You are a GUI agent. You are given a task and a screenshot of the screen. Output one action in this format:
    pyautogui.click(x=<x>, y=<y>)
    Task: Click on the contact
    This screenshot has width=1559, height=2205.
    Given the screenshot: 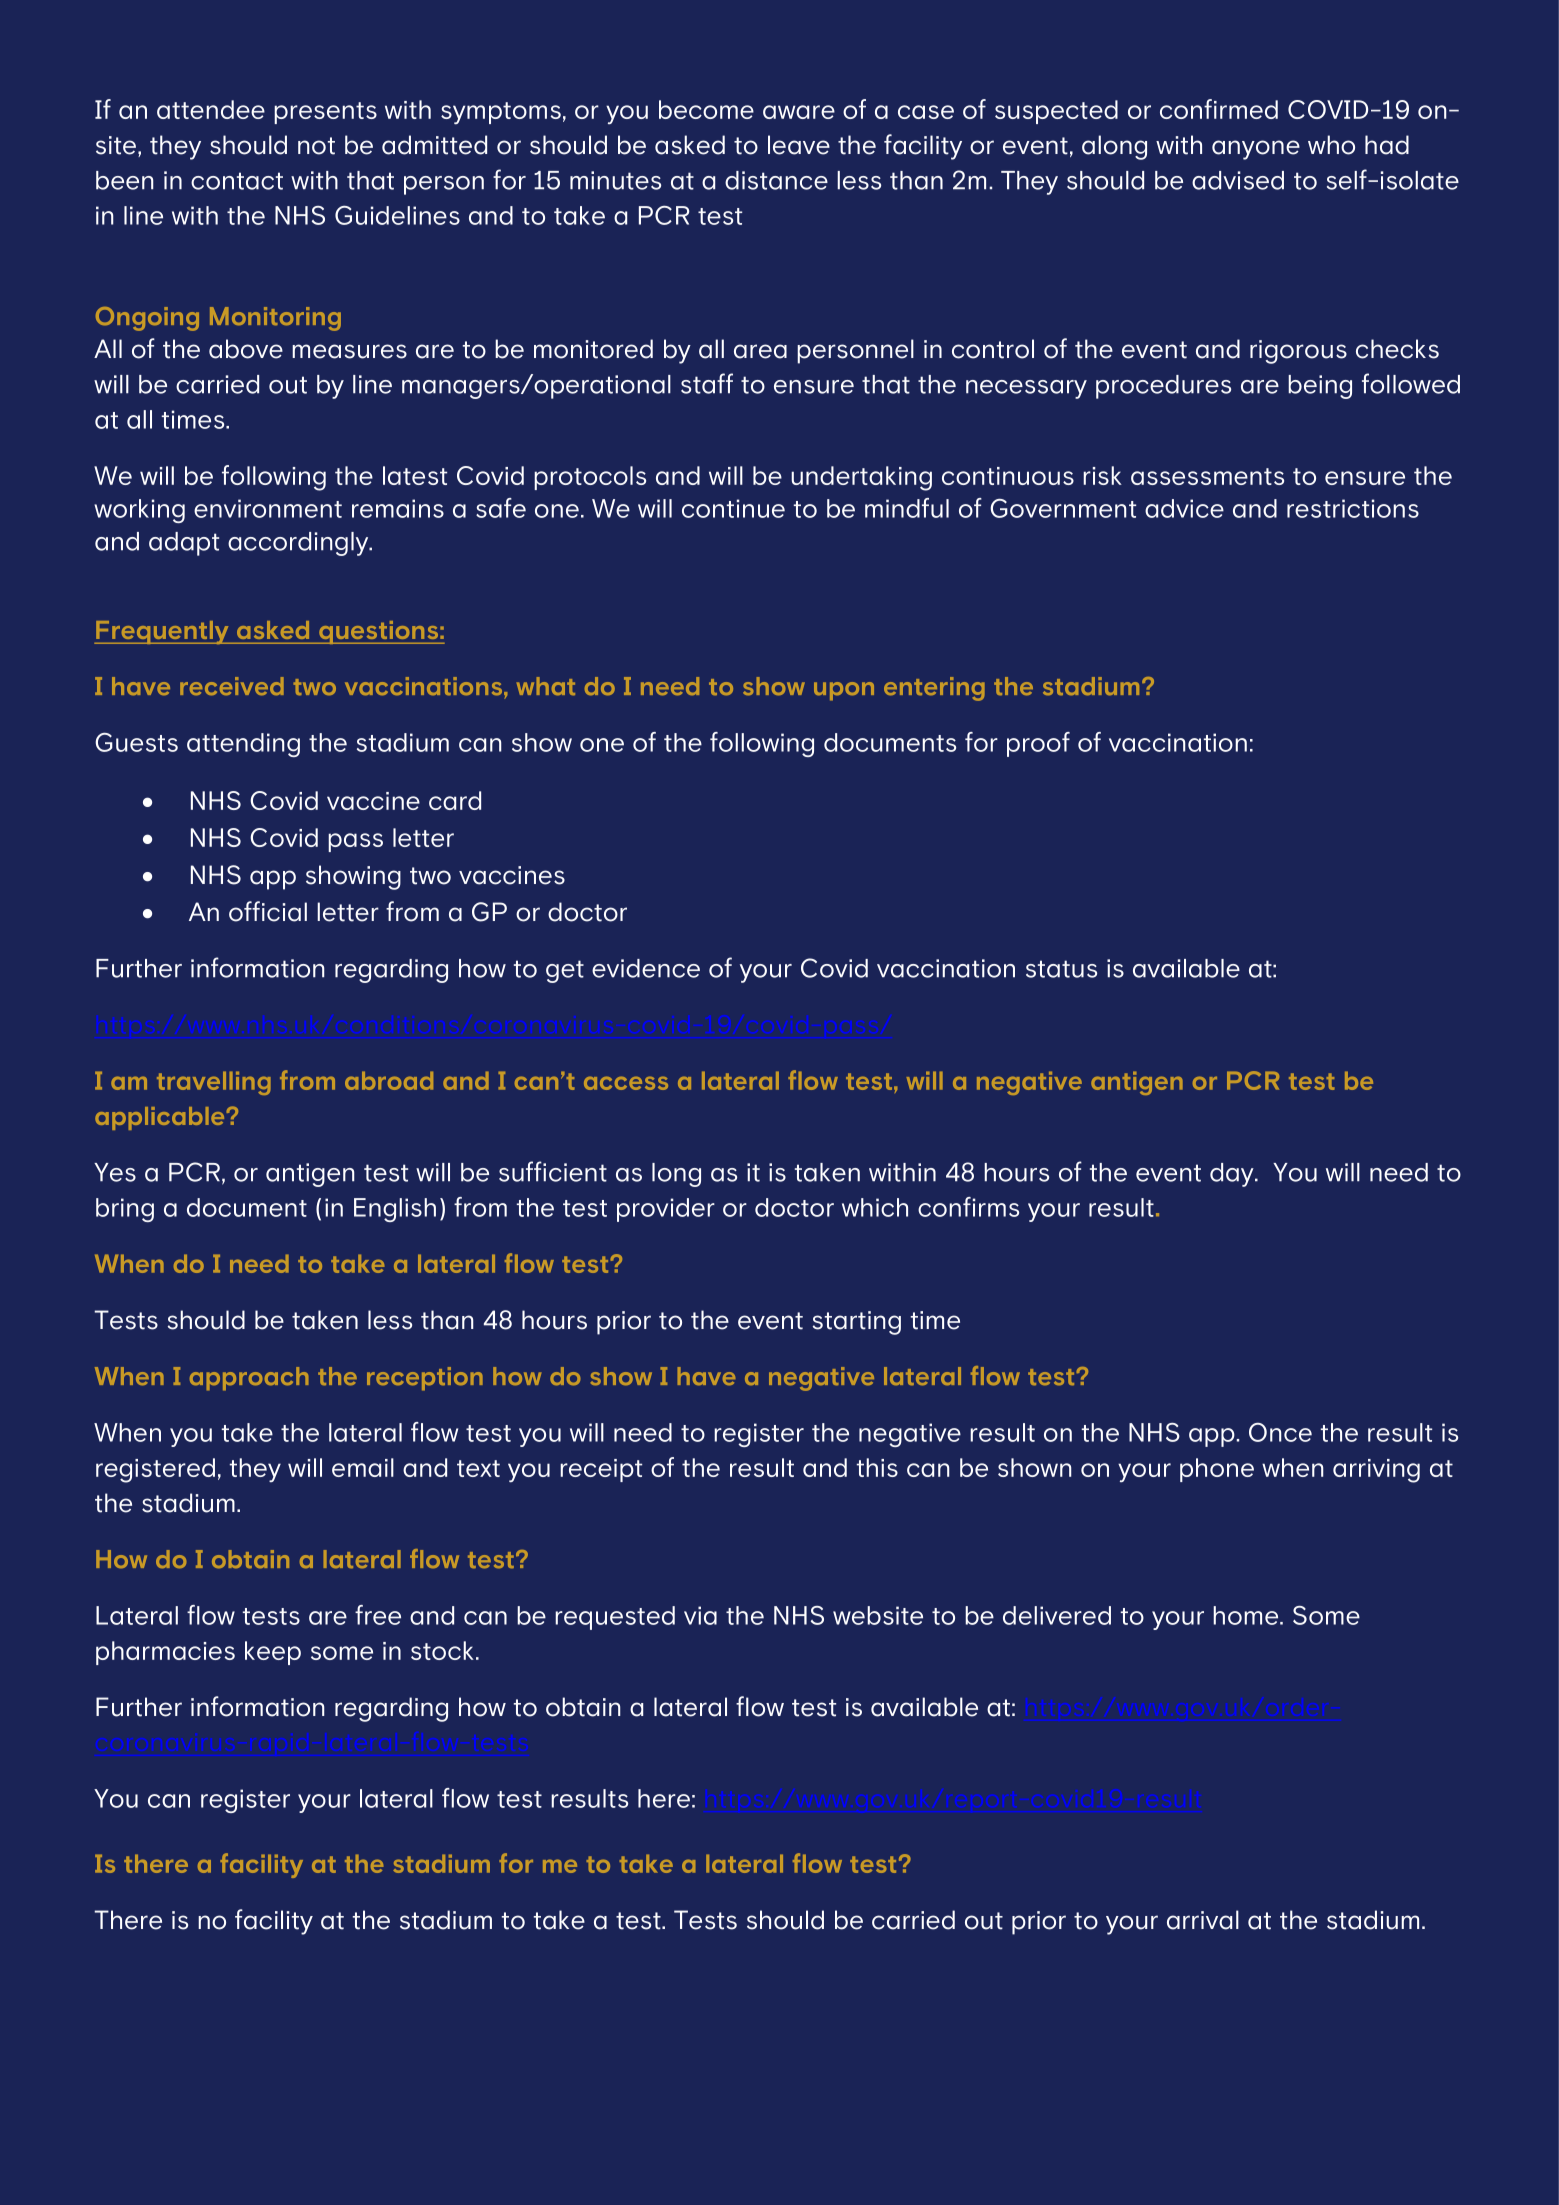 What is the action you would take?
    pyautogui.click(x=237, y=181)
